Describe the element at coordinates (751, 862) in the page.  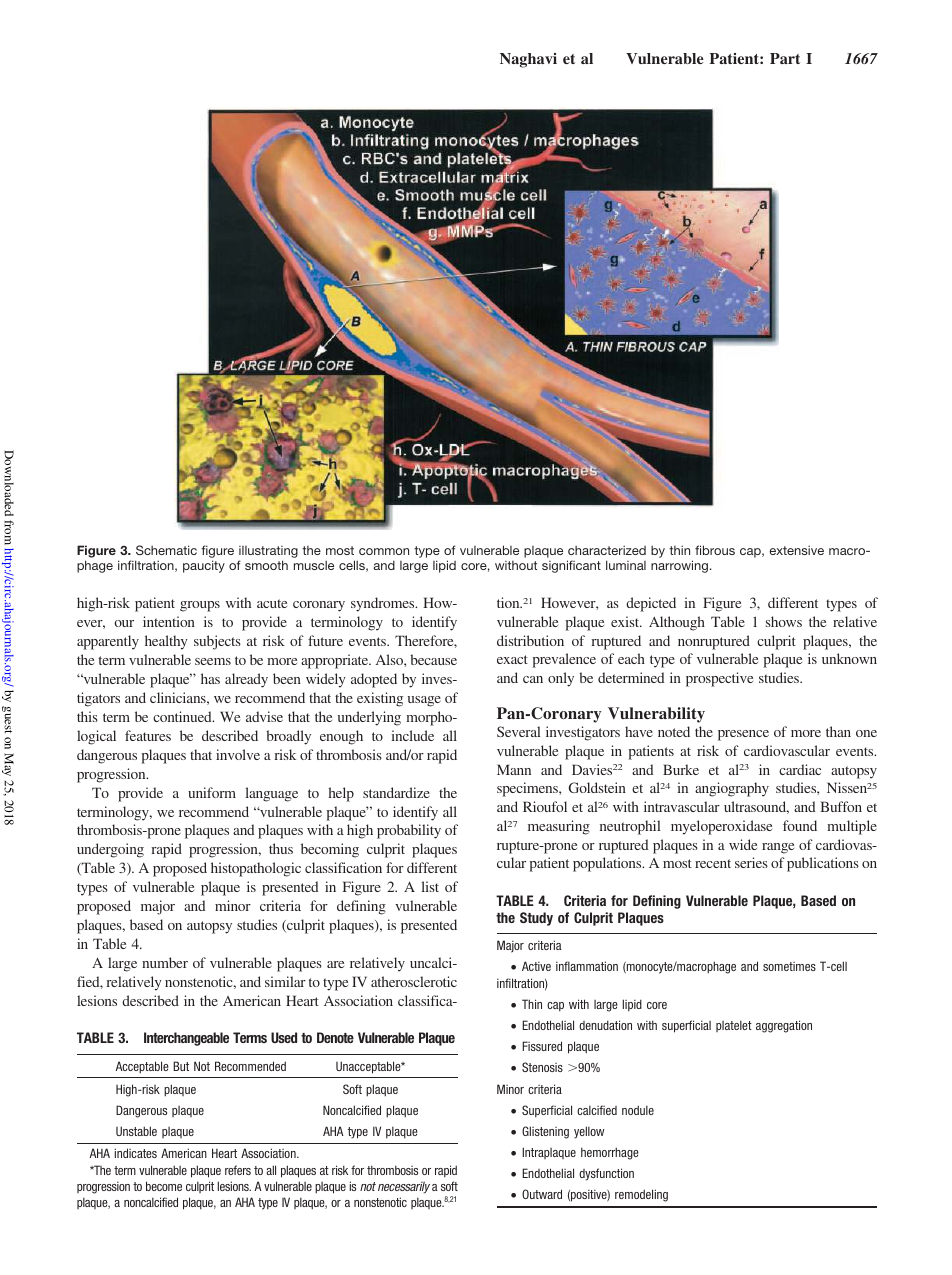
I see `series` at that location.
